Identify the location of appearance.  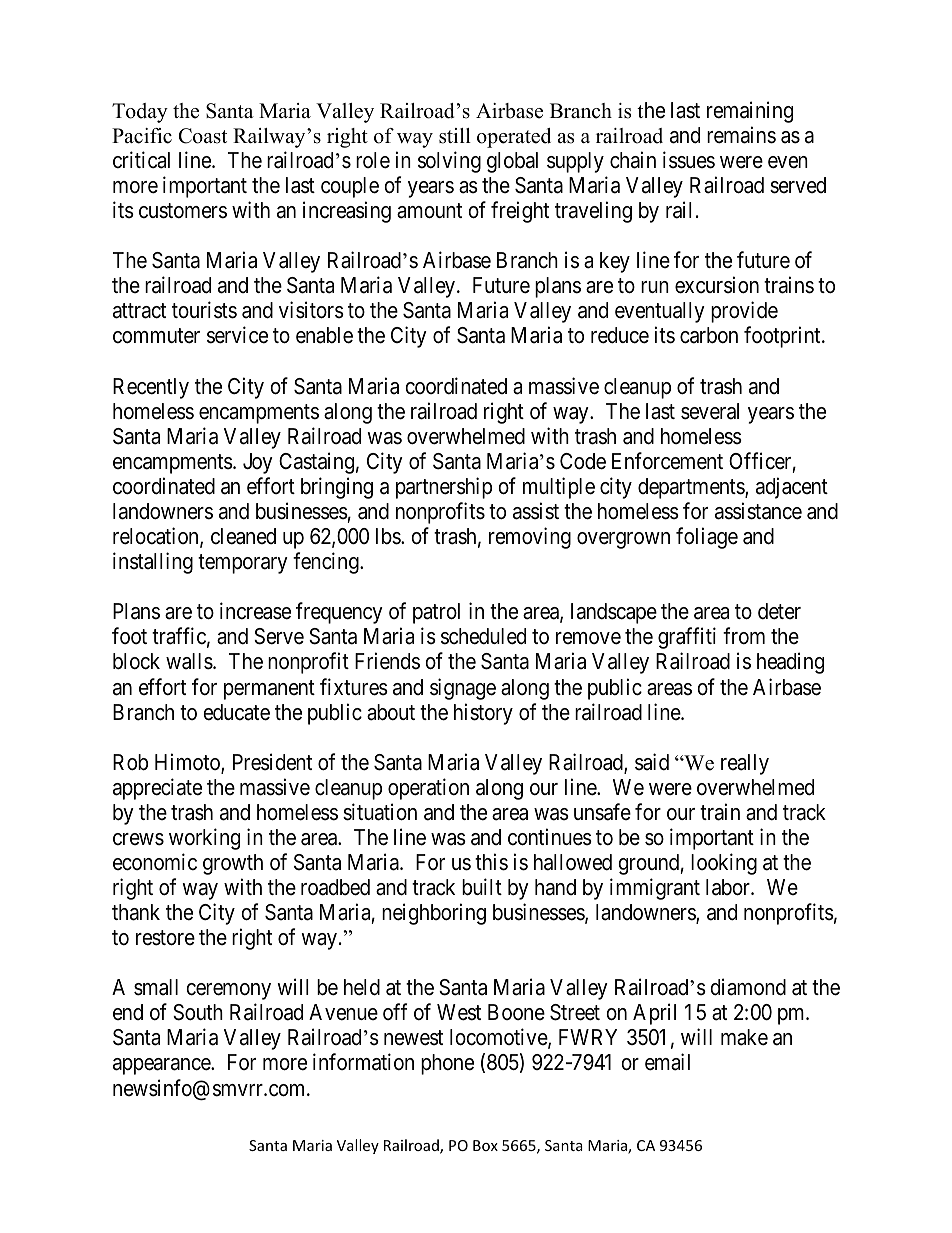
(162, 1066).
